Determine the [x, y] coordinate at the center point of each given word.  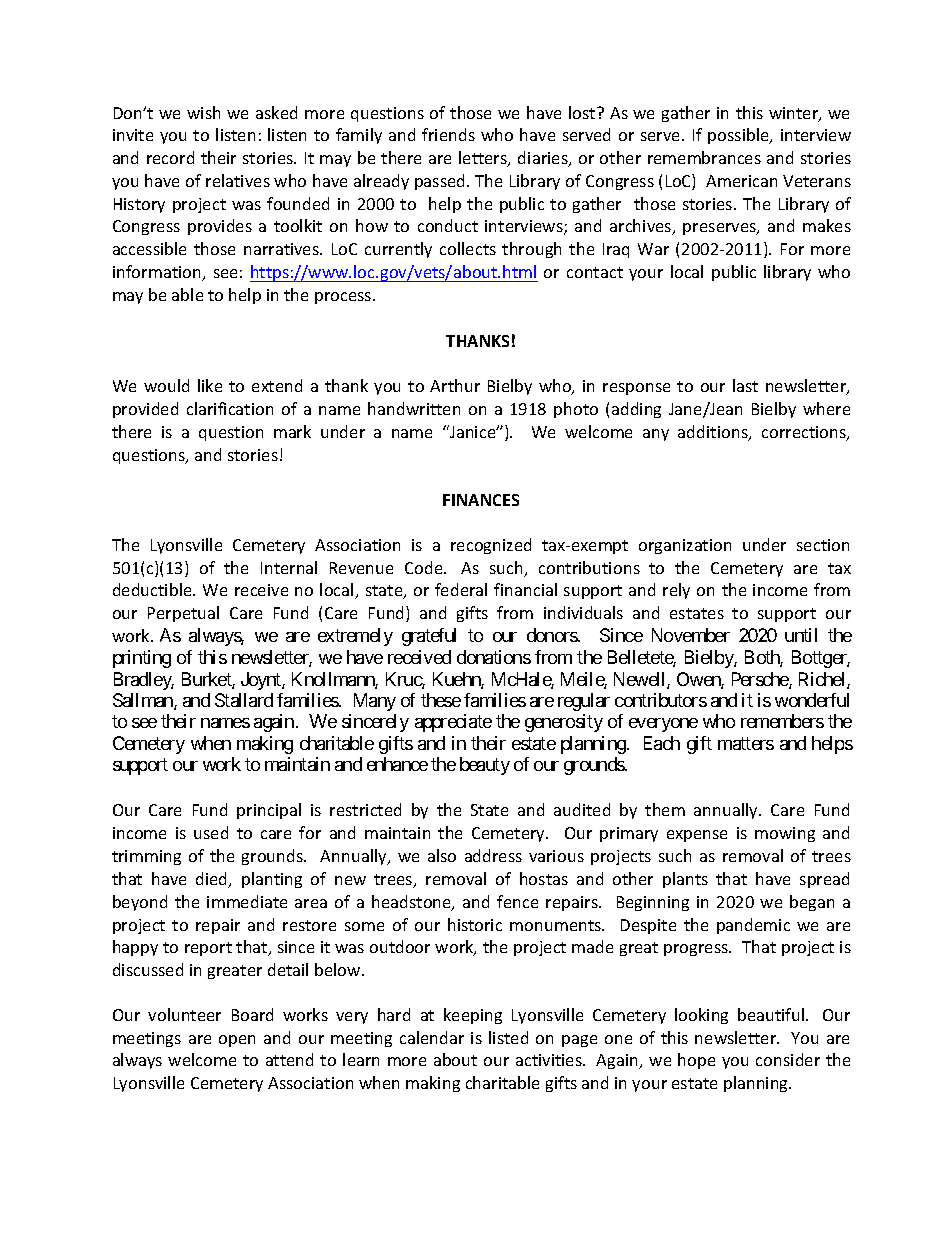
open [237, 1041]
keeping [473, 1016]
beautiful [772, 1014]
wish [203, 112]
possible [739, 136]
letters [484, 159]
